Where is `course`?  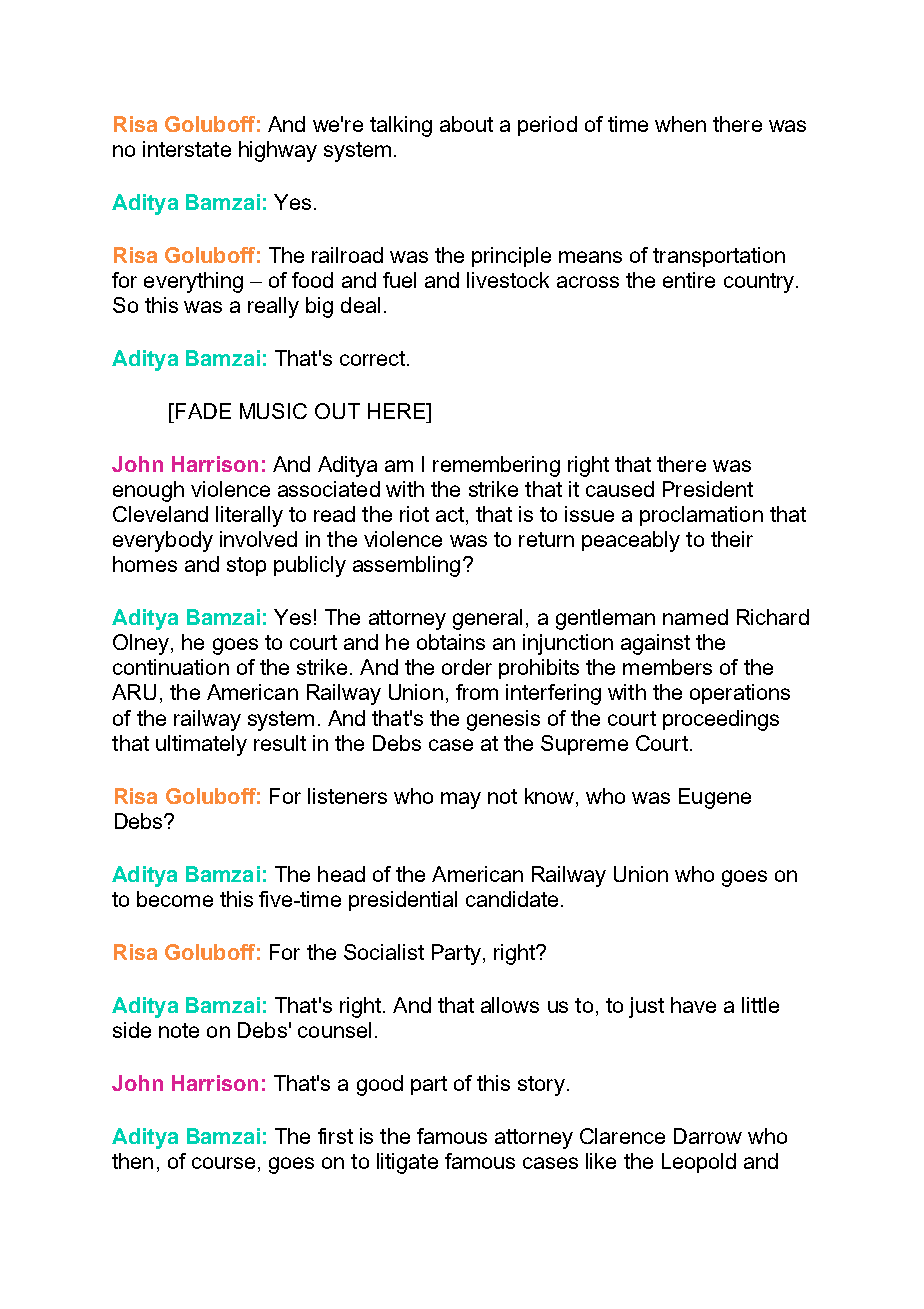 course is located at coordinates (223, 1163).
